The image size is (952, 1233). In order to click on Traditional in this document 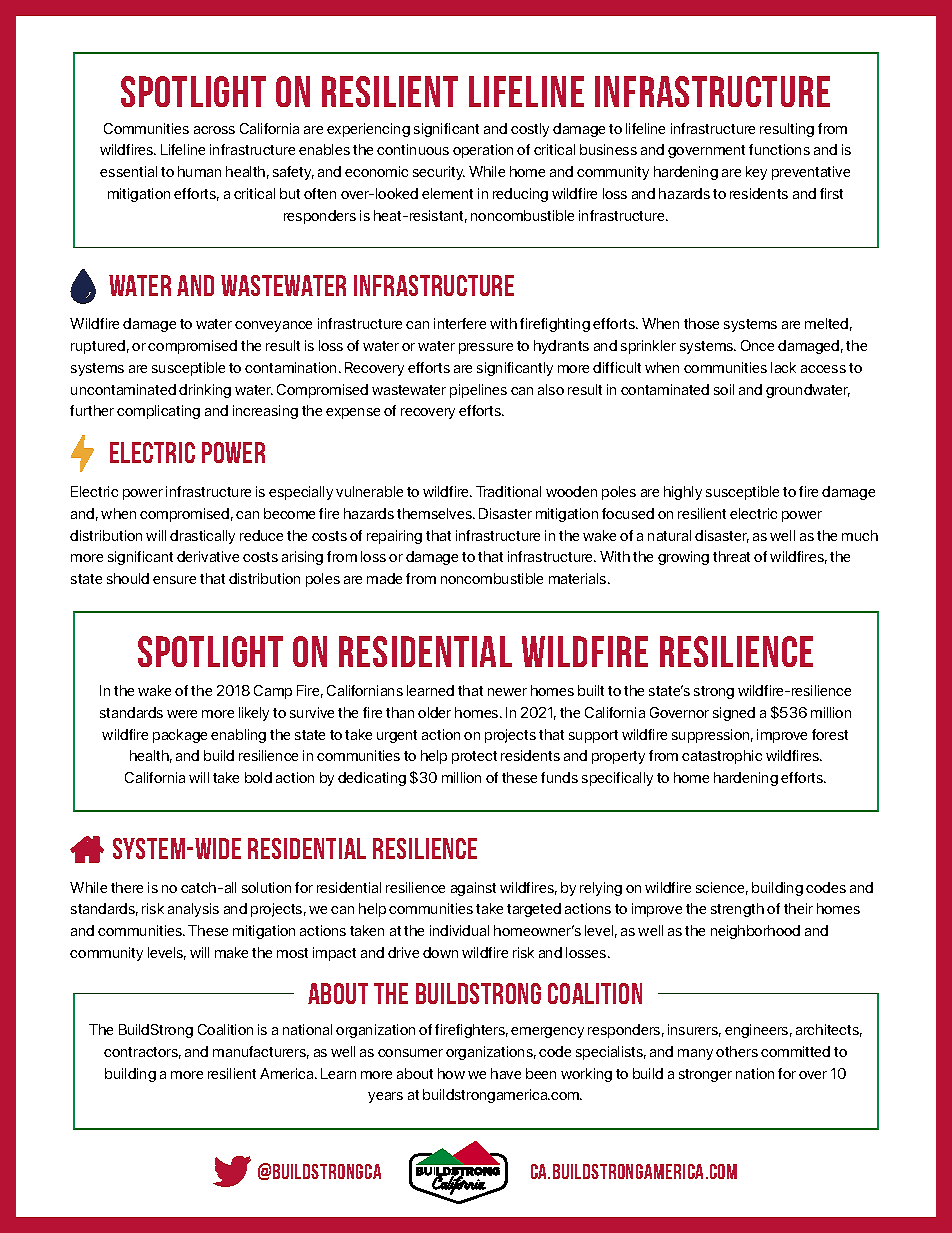, I will do `click(508, 491)`.
